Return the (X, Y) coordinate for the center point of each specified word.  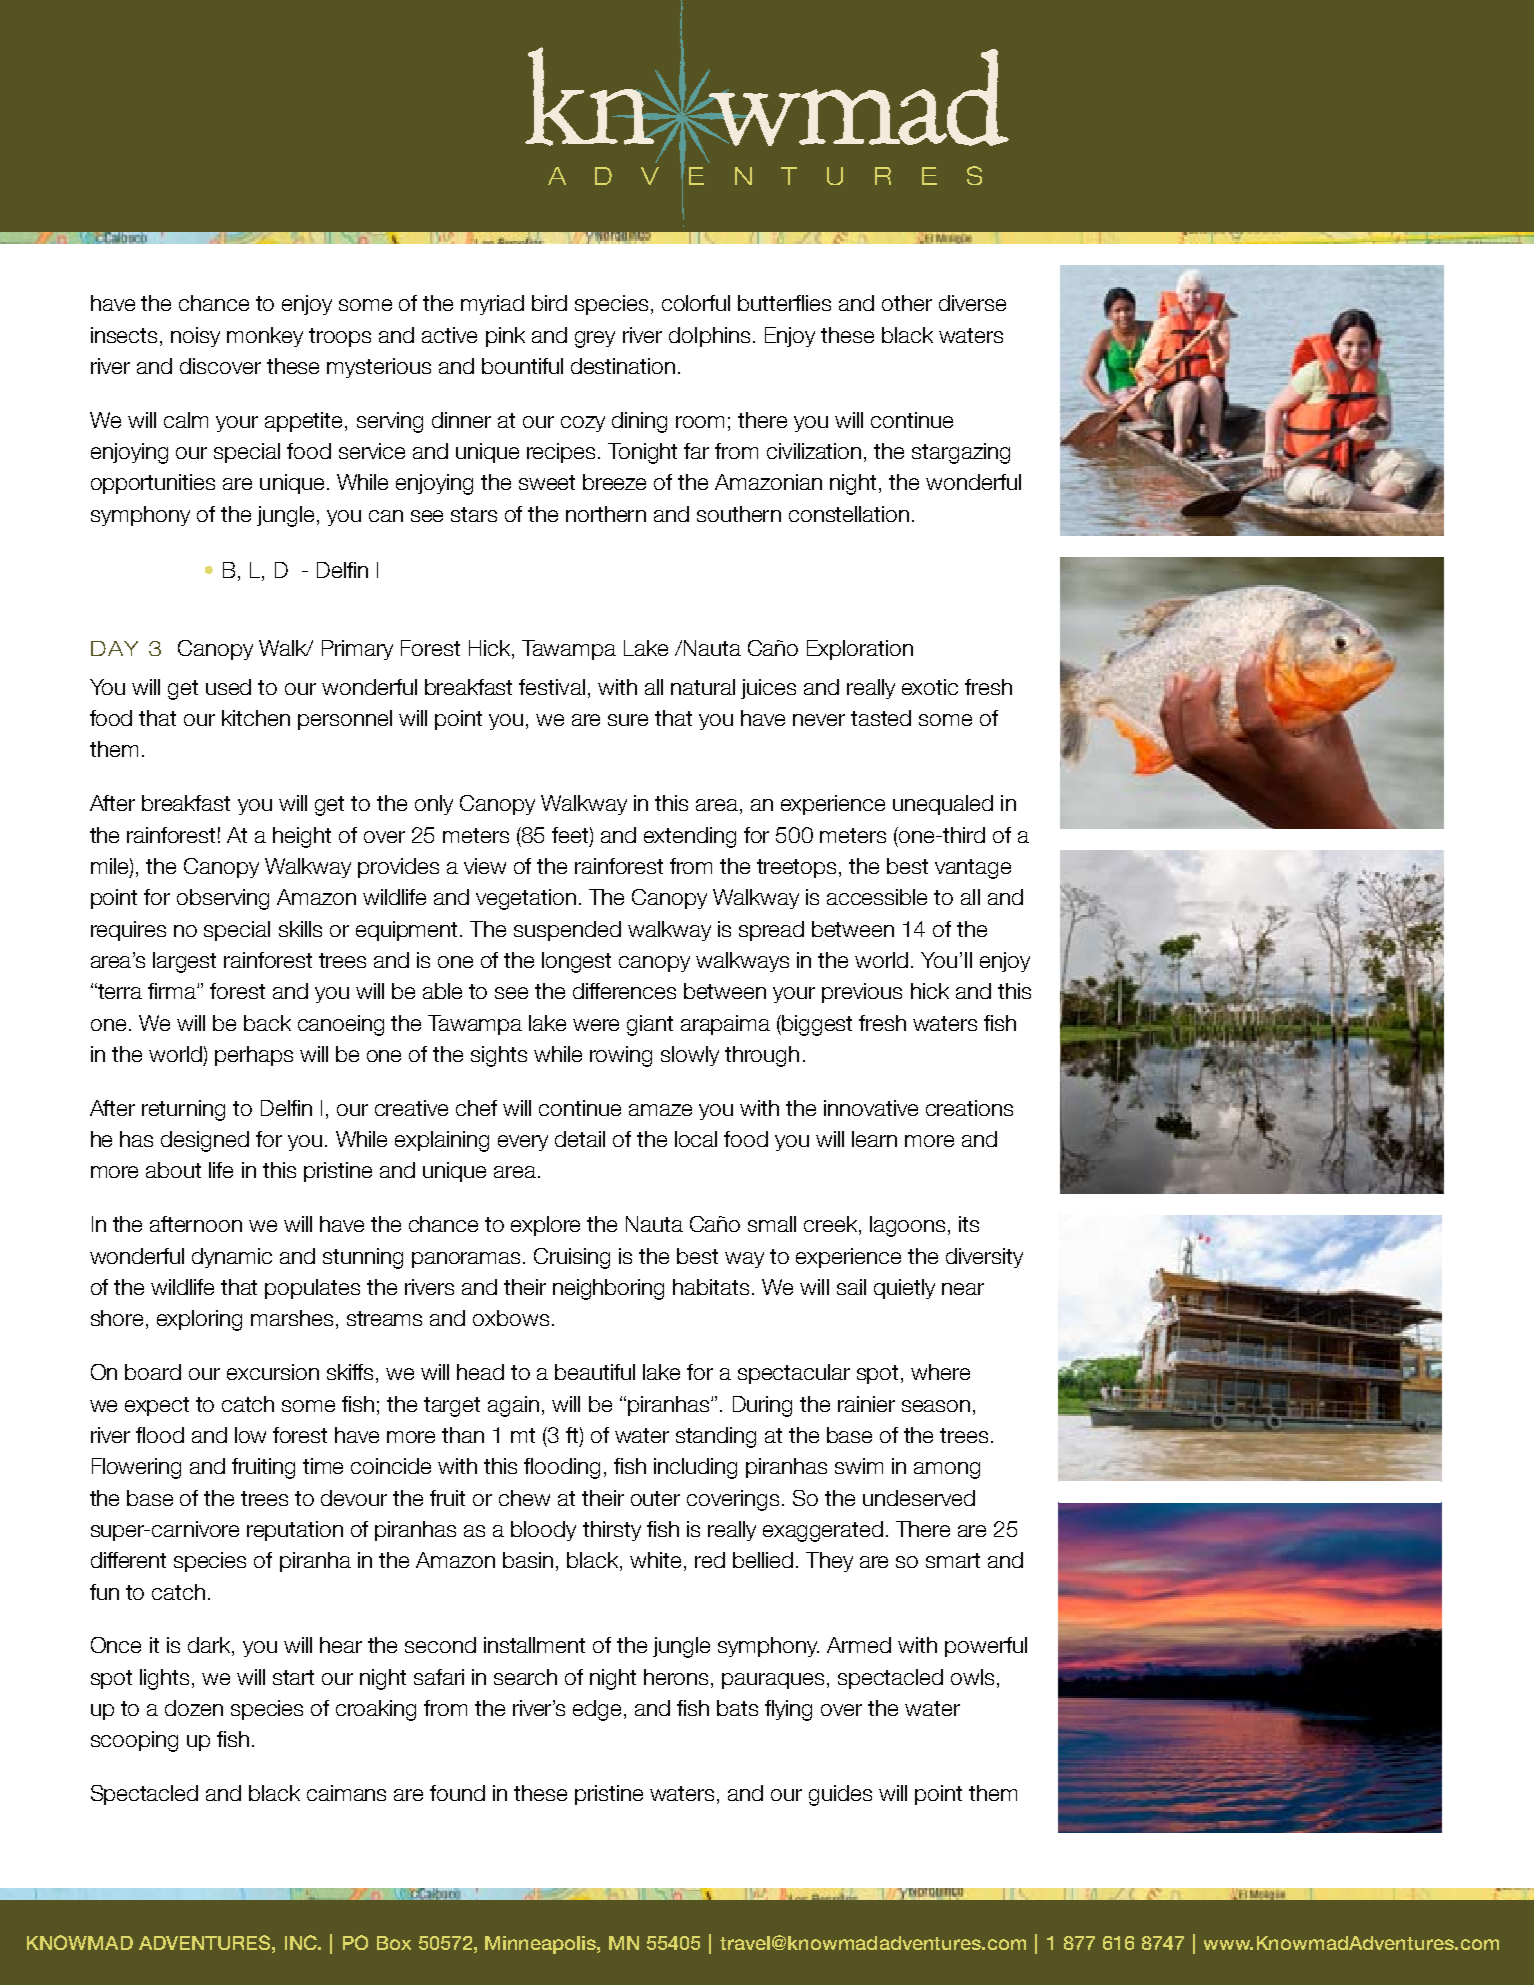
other (907, 303)
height (302, 837)
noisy (195, 337)
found (457, 1793)
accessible (877, 897)
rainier (866, 1404)
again (513, 1406)
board (153, 1372)
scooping (134, 1741)
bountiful (522, 366)
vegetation (526, 899)
